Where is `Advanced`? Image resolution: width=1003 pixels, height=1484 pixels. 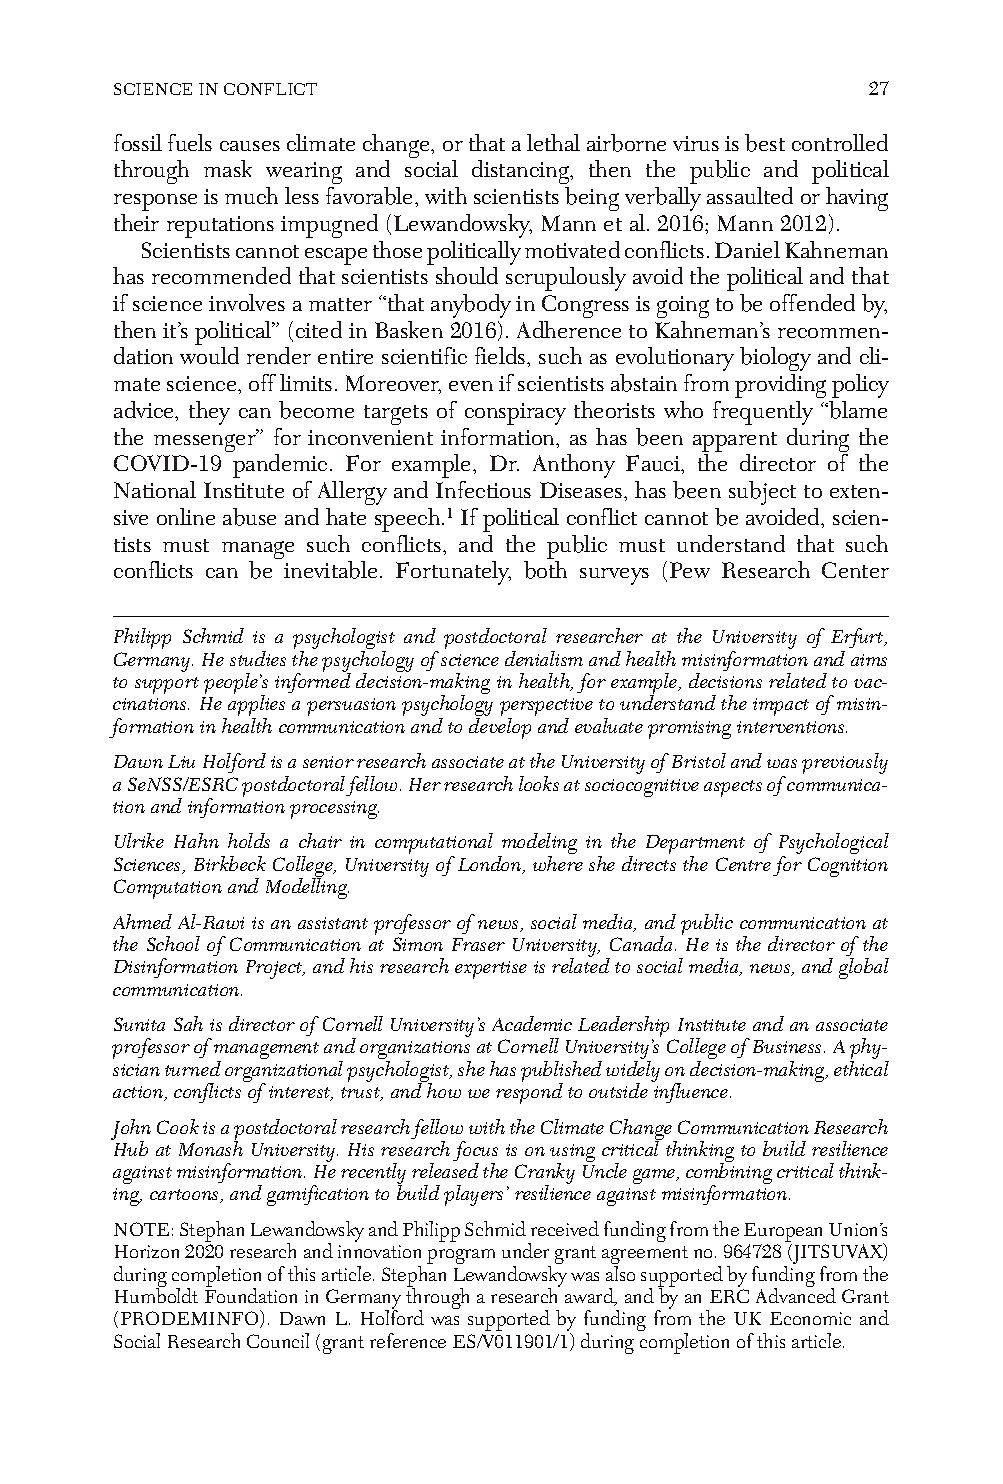 Advanced is located at coordinates (796, 1294).
